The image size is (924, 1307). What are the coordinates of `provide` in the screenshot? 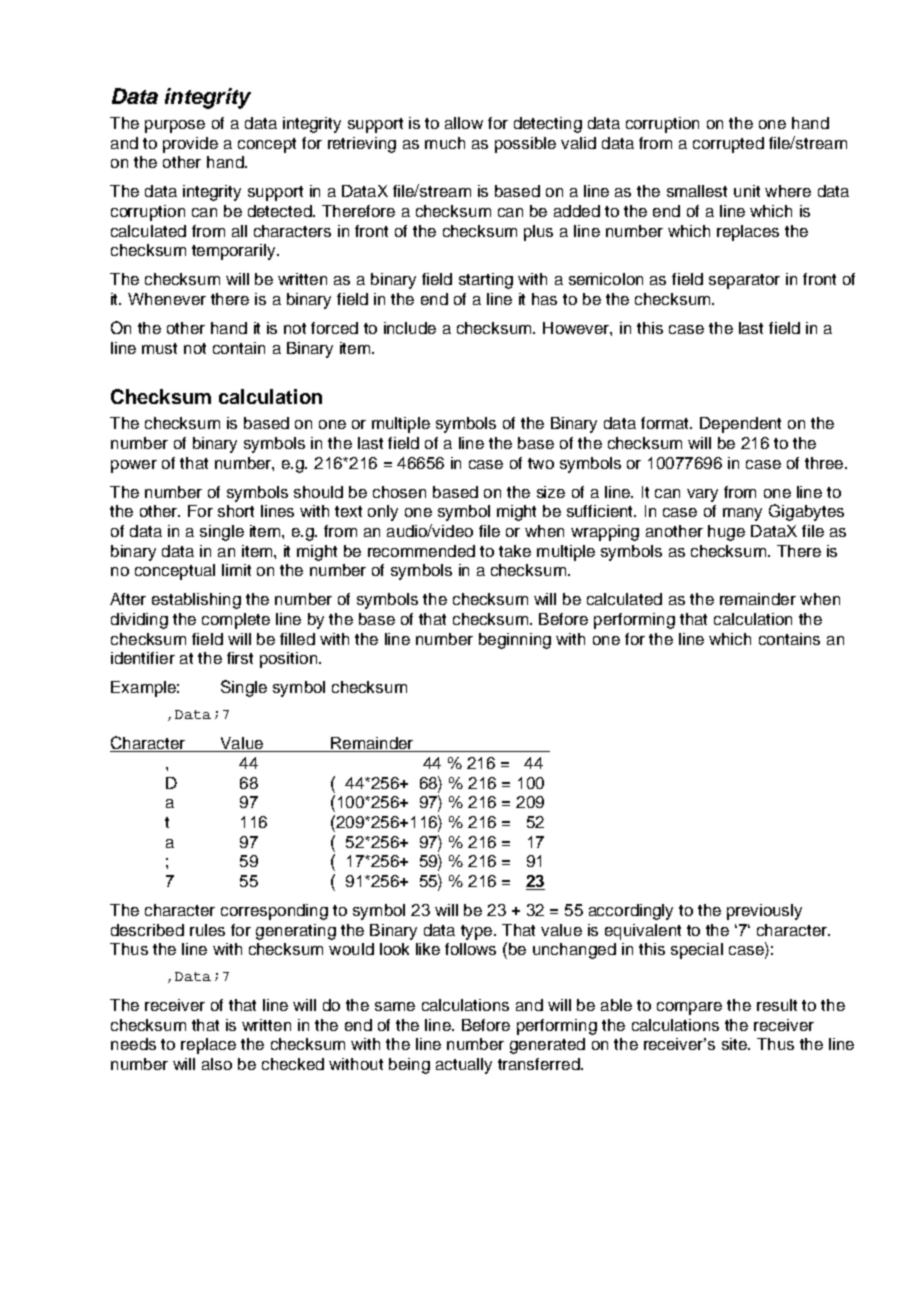 It's located at (190, 145).
